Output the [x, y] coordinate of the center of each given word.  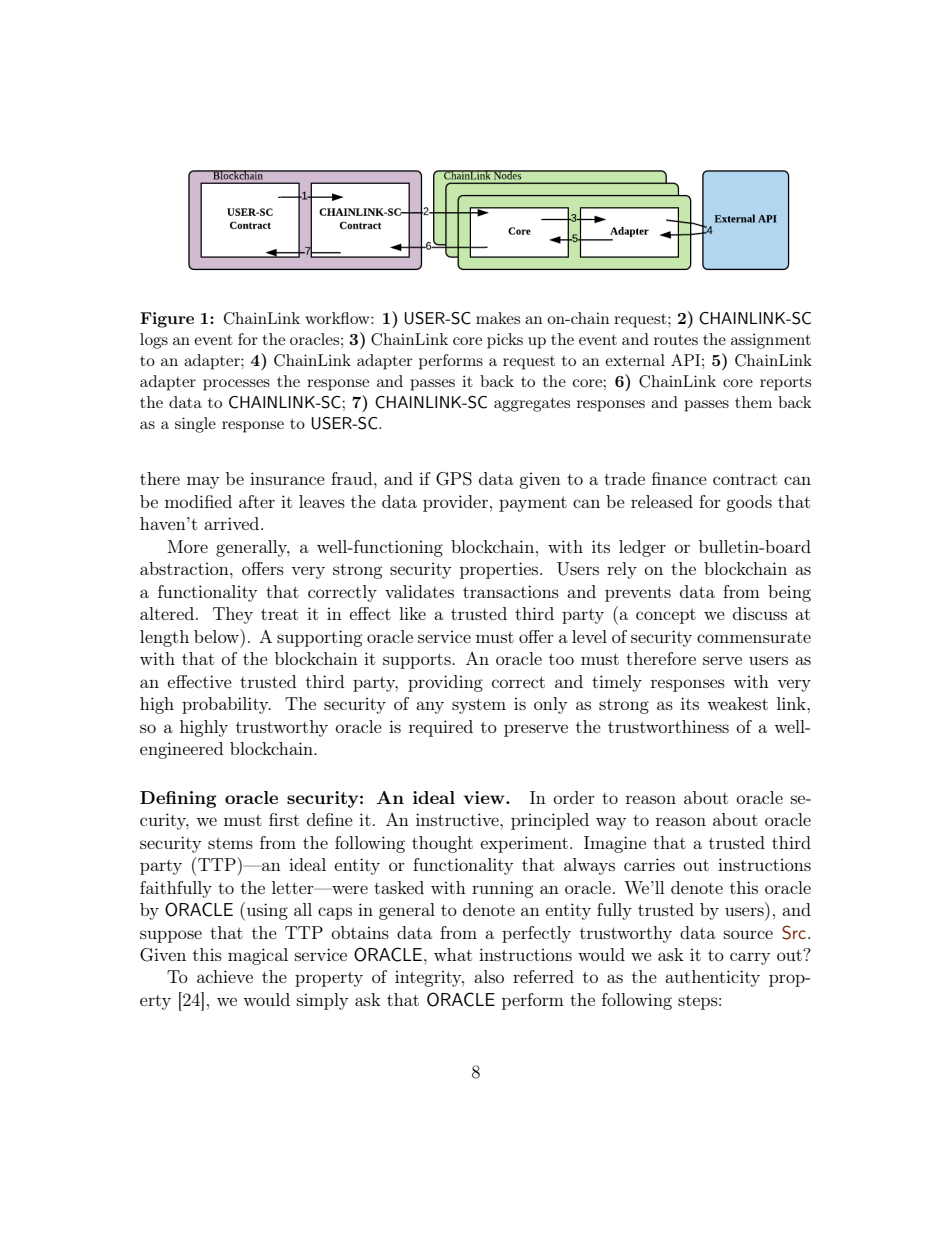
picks [505, 341]
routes [676, 339]
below [218, 636]
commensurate [754, 637]
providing [445, 683]
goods [749, 503]
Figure [167, 320]
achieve [225, 976]
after [257, 501]
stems [230, 843]
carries [649, 864]
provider [455, 503]
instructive [458, 819]
